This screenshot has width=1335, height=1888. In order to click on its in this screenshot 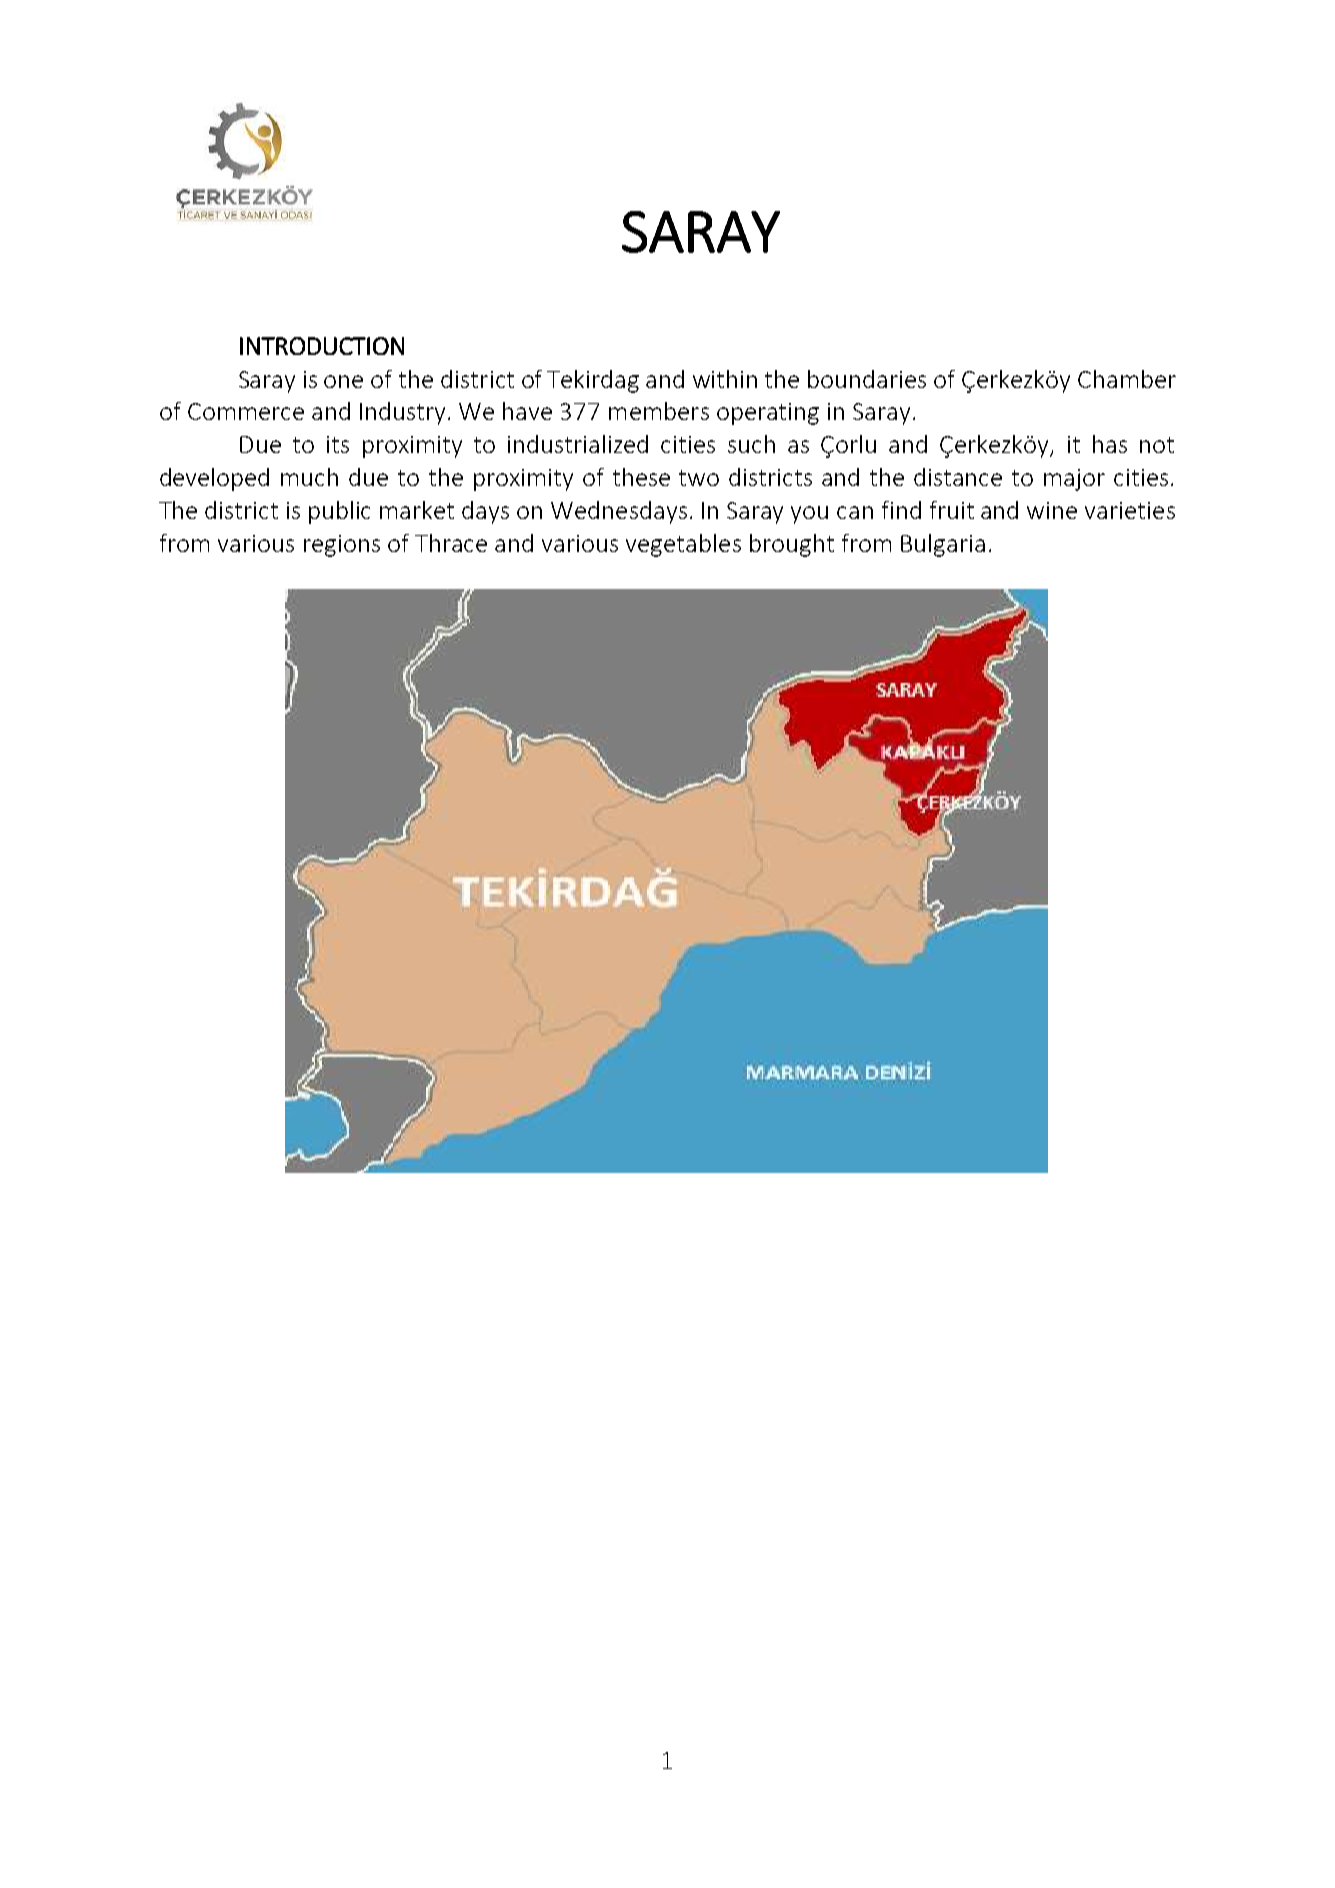, I will do `click(338, 444)`.
